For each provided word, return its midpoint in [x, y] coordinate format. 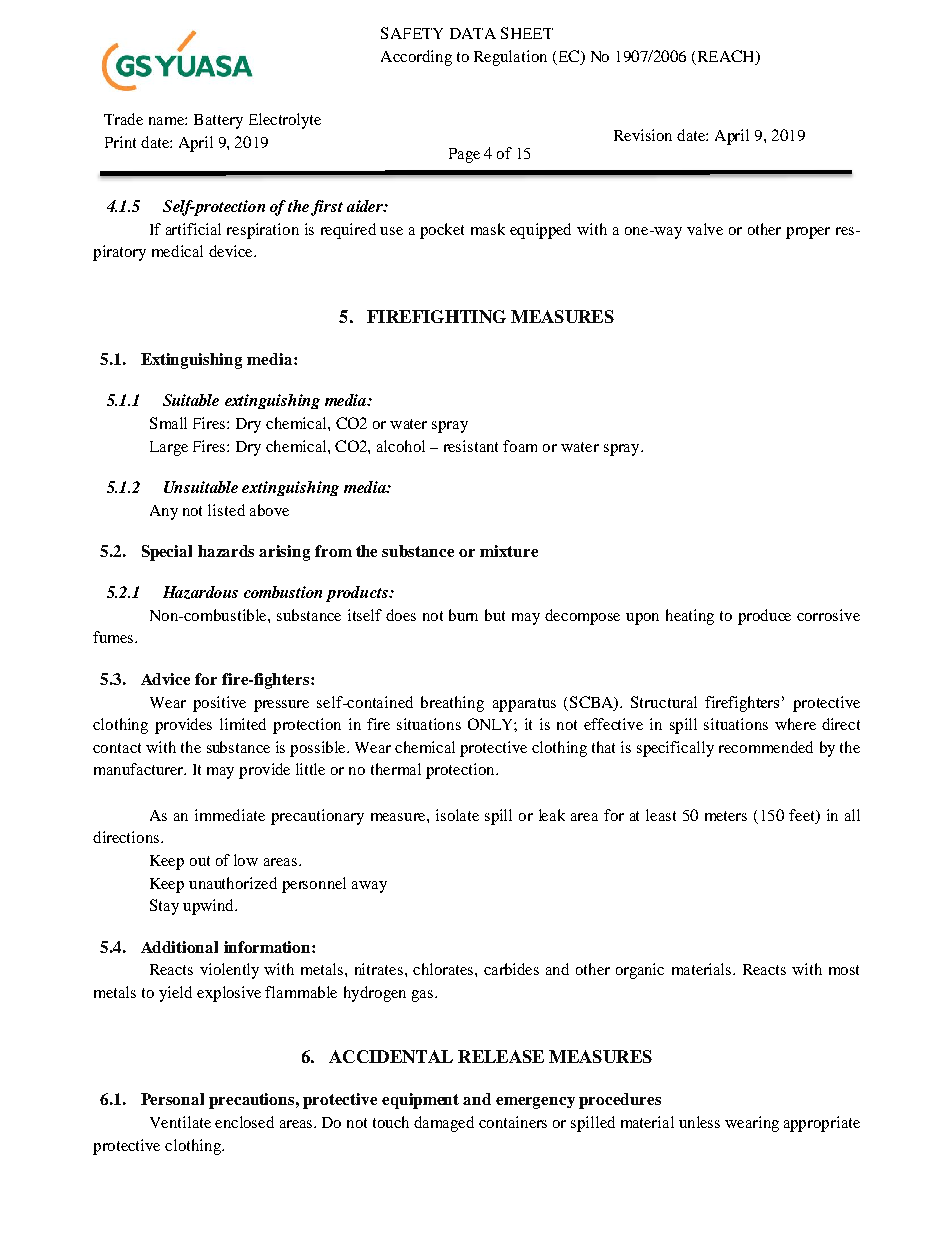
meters [726, 816]
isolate [457, 815]
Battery [218, 121]
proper [808, 233]
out [200, 861]
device [232, 251]
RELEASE [501, 1056]
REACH [726, 57]
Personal [172, 1099]
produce [764, 617]
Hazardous [200, 592]
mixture [509, 551]
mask [488, 229]
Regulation [510, 58]
